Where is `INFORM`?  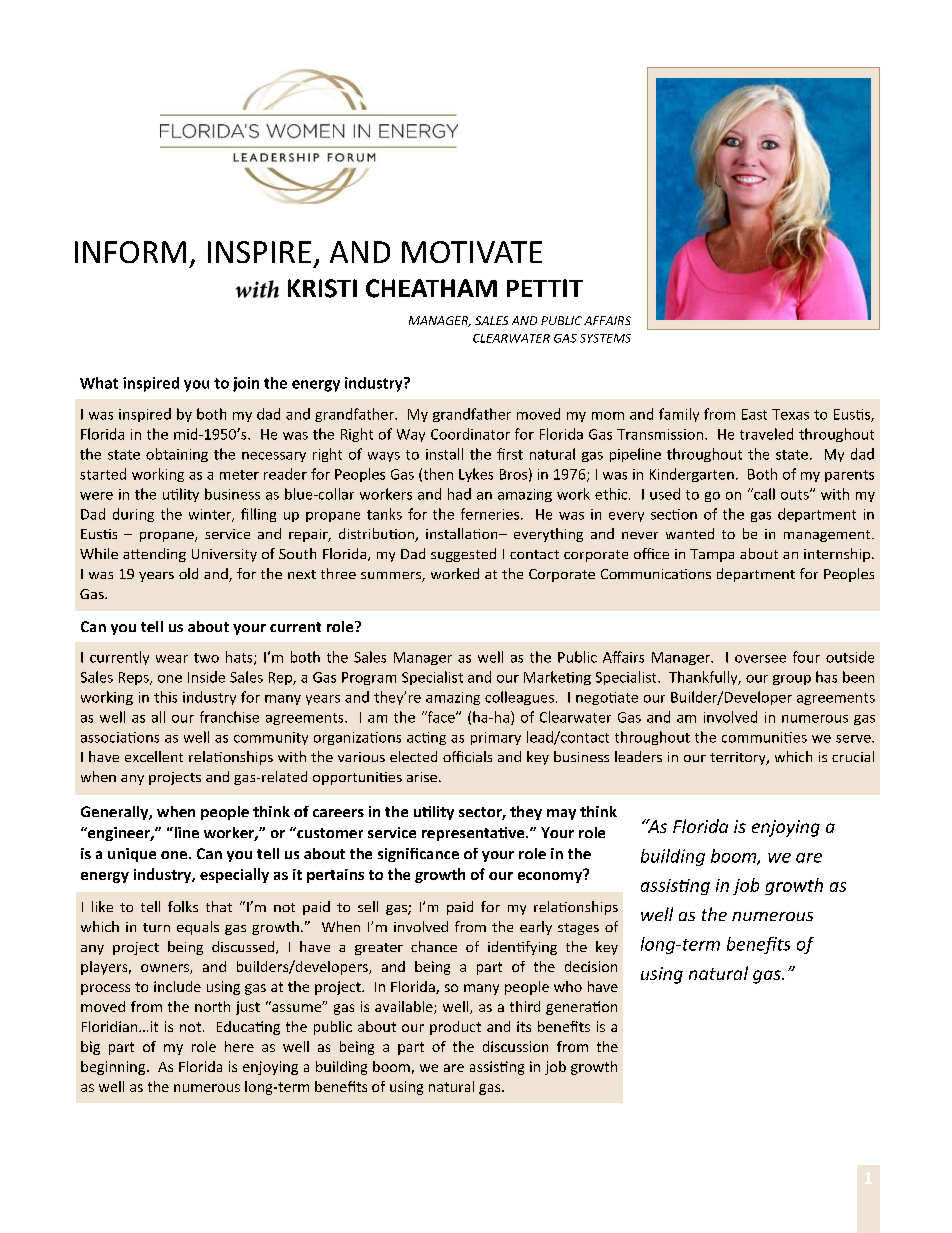
INFORM is located at coordinates (130, 252).
